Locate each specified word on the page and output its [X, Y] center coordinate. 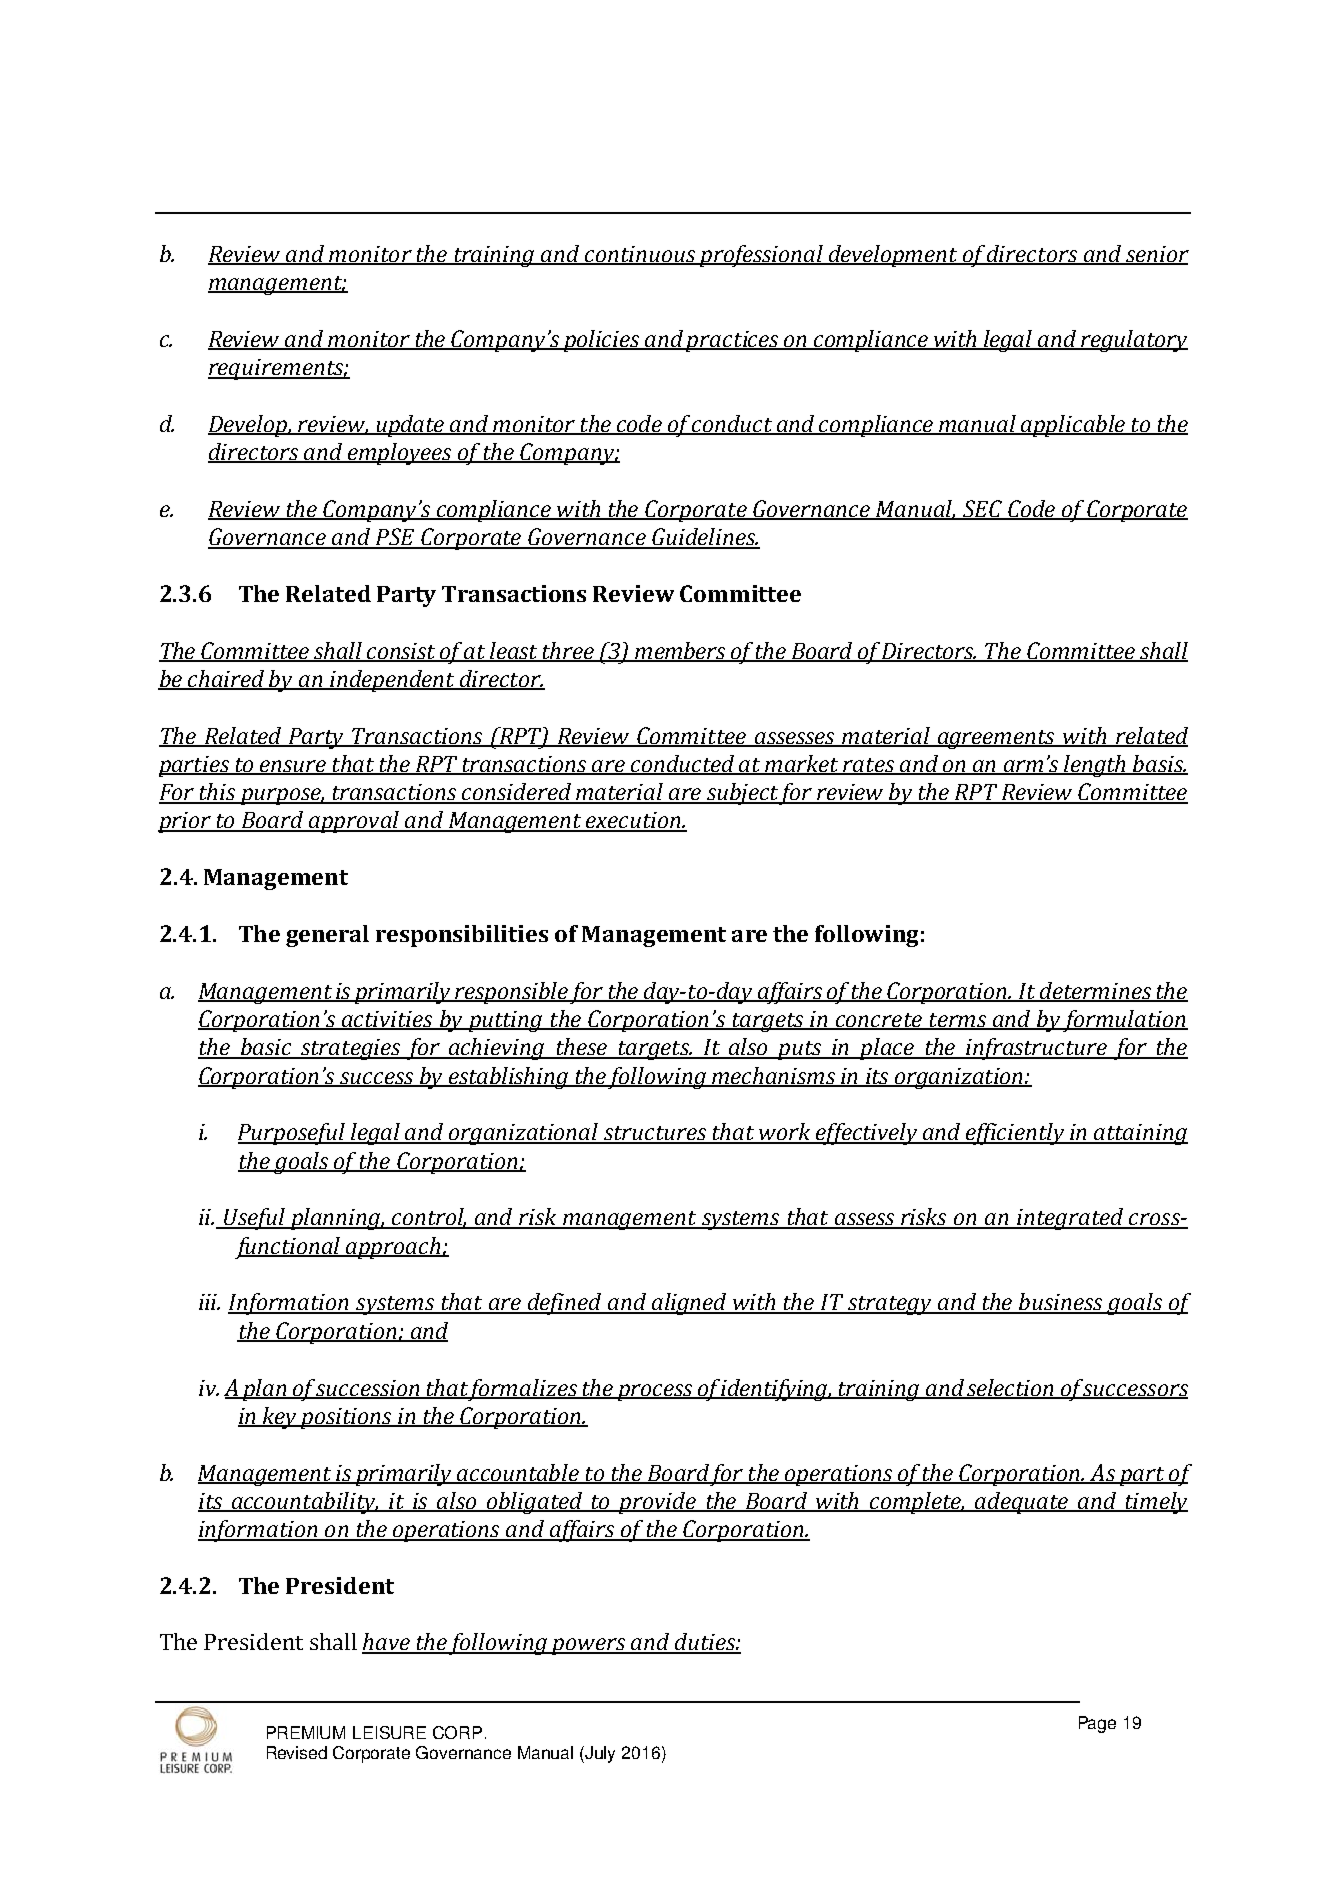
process [655, 1392]
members [681, 651]
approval [354, 822]
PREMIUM [306, 1732]
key [280, 1418]
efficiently [1015, 1134]
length [1095, 766]
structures [655, 1134]
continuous [640, 255]
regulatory [1134, 341]
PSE [396, 538]
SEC [983, 510]
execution [634, 821]
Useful [254, 1219]
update [411, 426]
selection [1011, 1388]
